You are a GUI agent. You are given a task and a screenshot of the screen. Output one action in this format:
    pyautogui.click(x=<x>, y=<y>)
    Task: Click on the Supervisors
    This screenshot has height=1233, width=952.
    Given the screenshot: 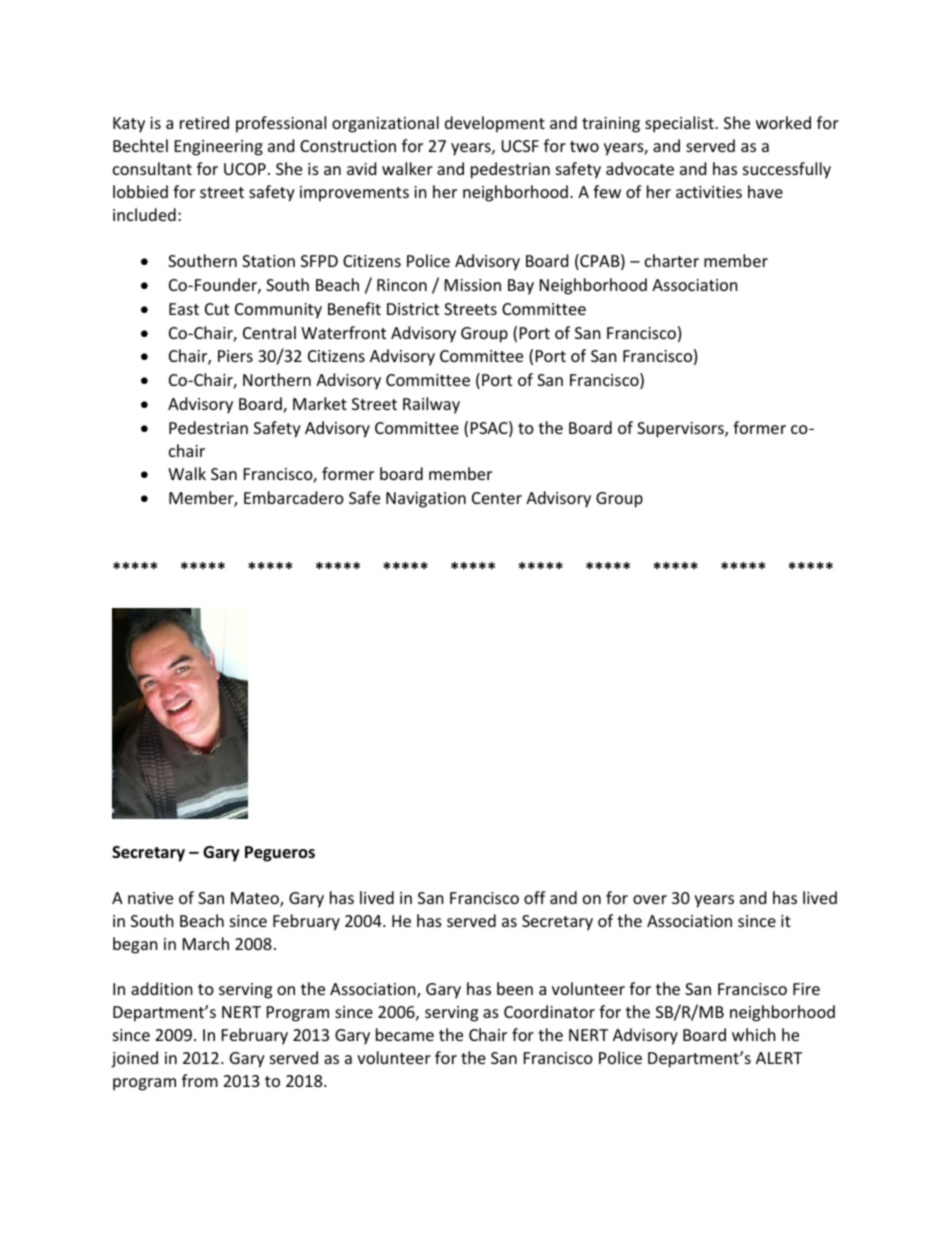 What is the action you would take?
    pyautogui.click(x=681, y=430)
